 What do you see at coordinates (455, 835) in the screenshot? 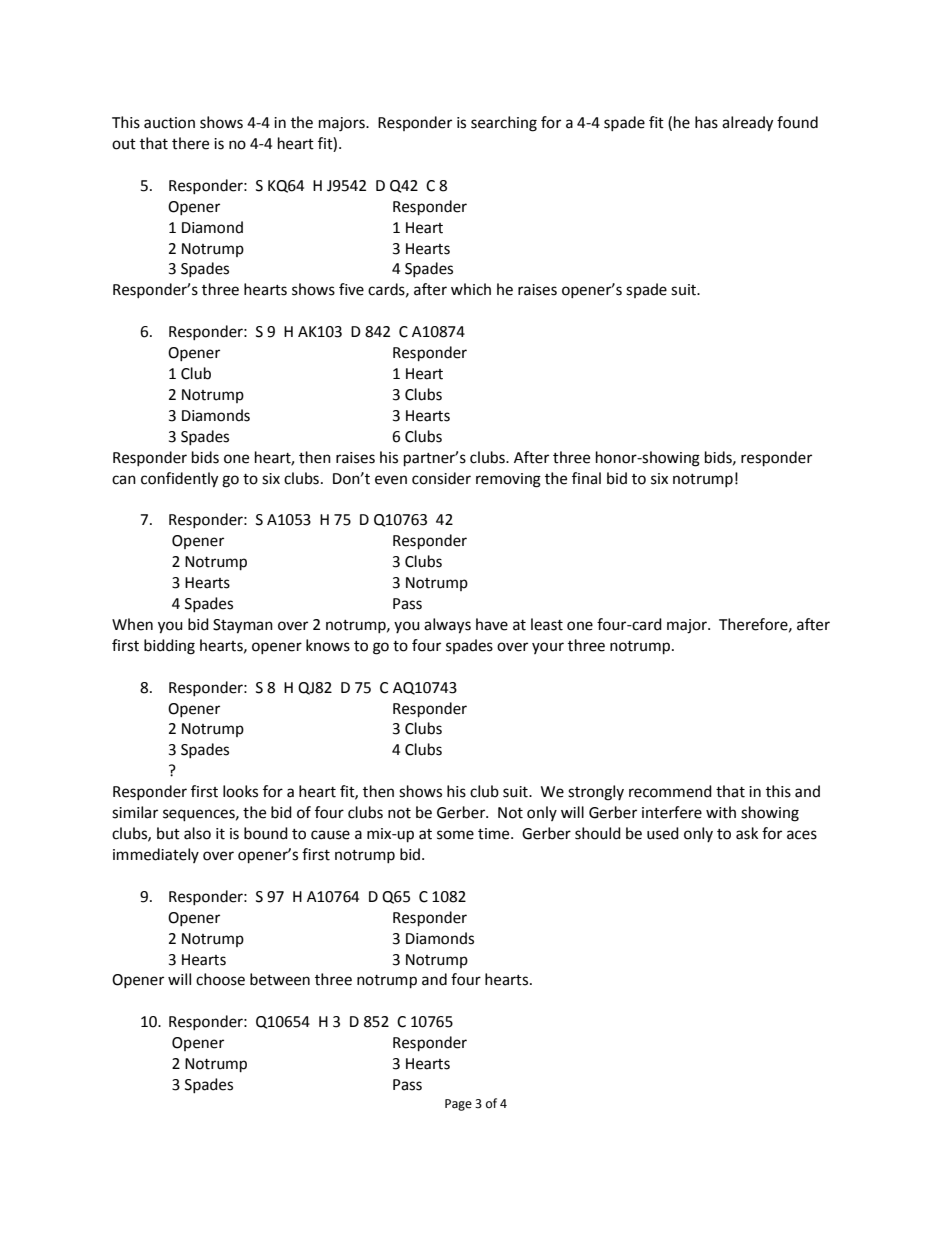
I see `some` at bounding box center [455, 835].
